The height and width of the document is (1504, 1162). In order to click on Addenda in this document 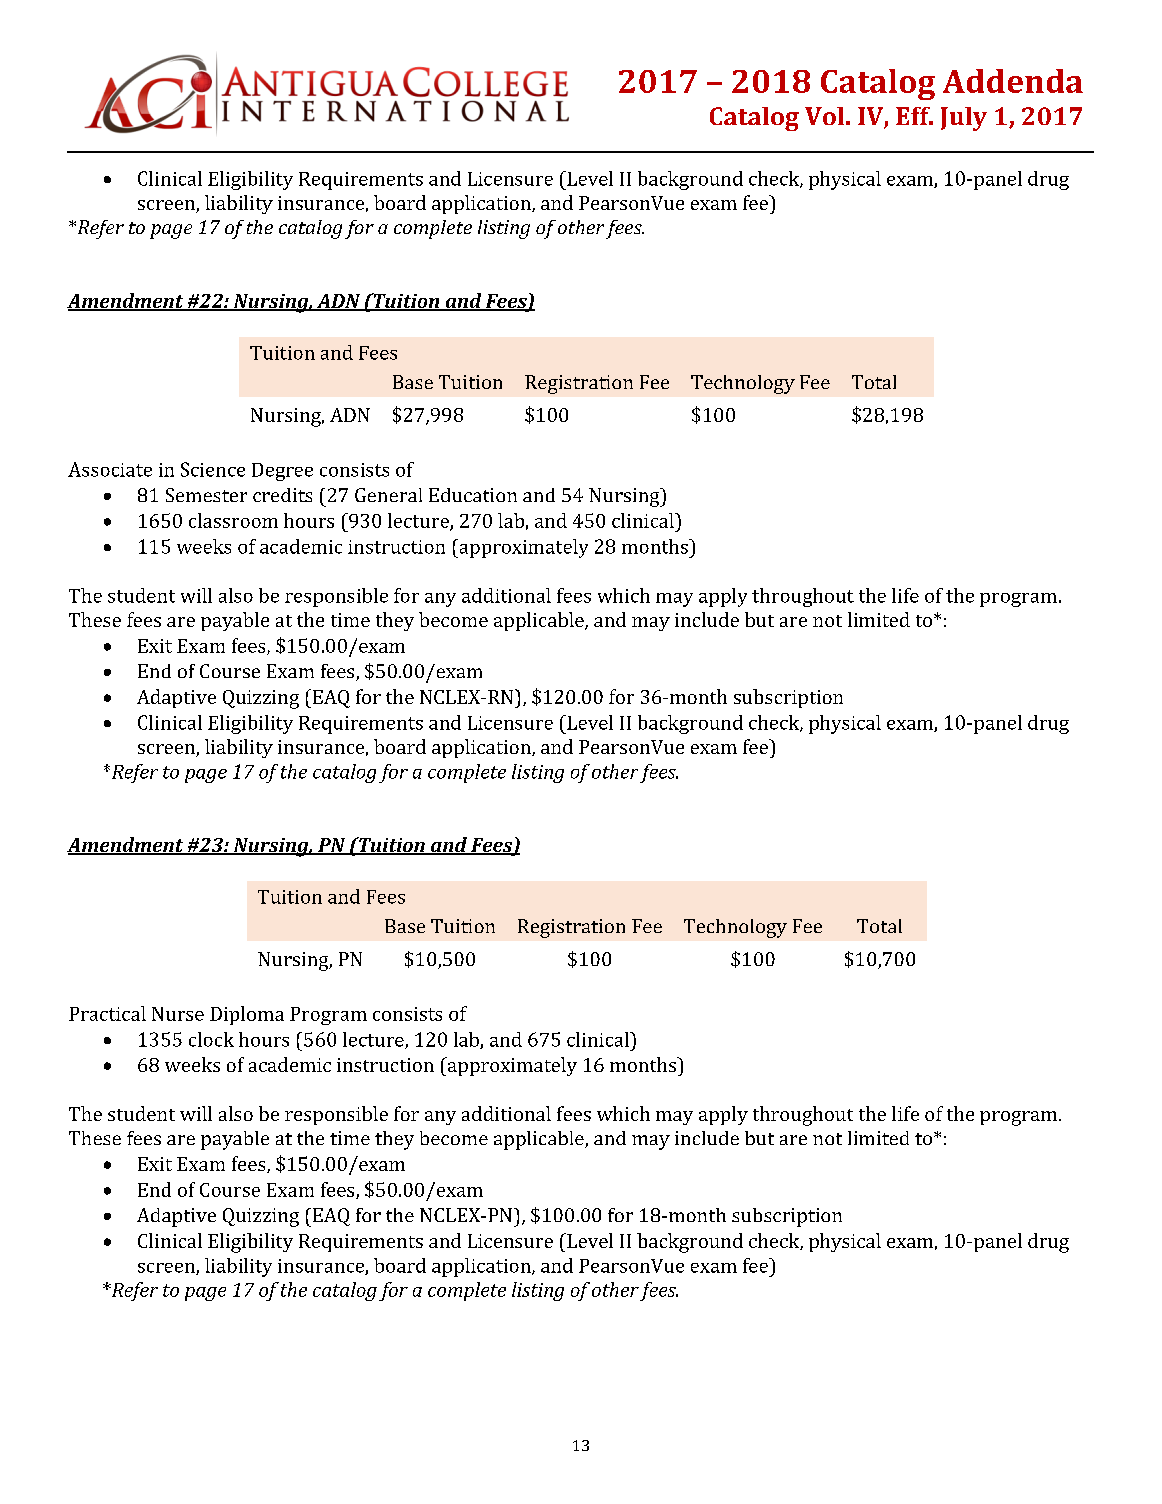, I will do `click(1013, 81)`.
